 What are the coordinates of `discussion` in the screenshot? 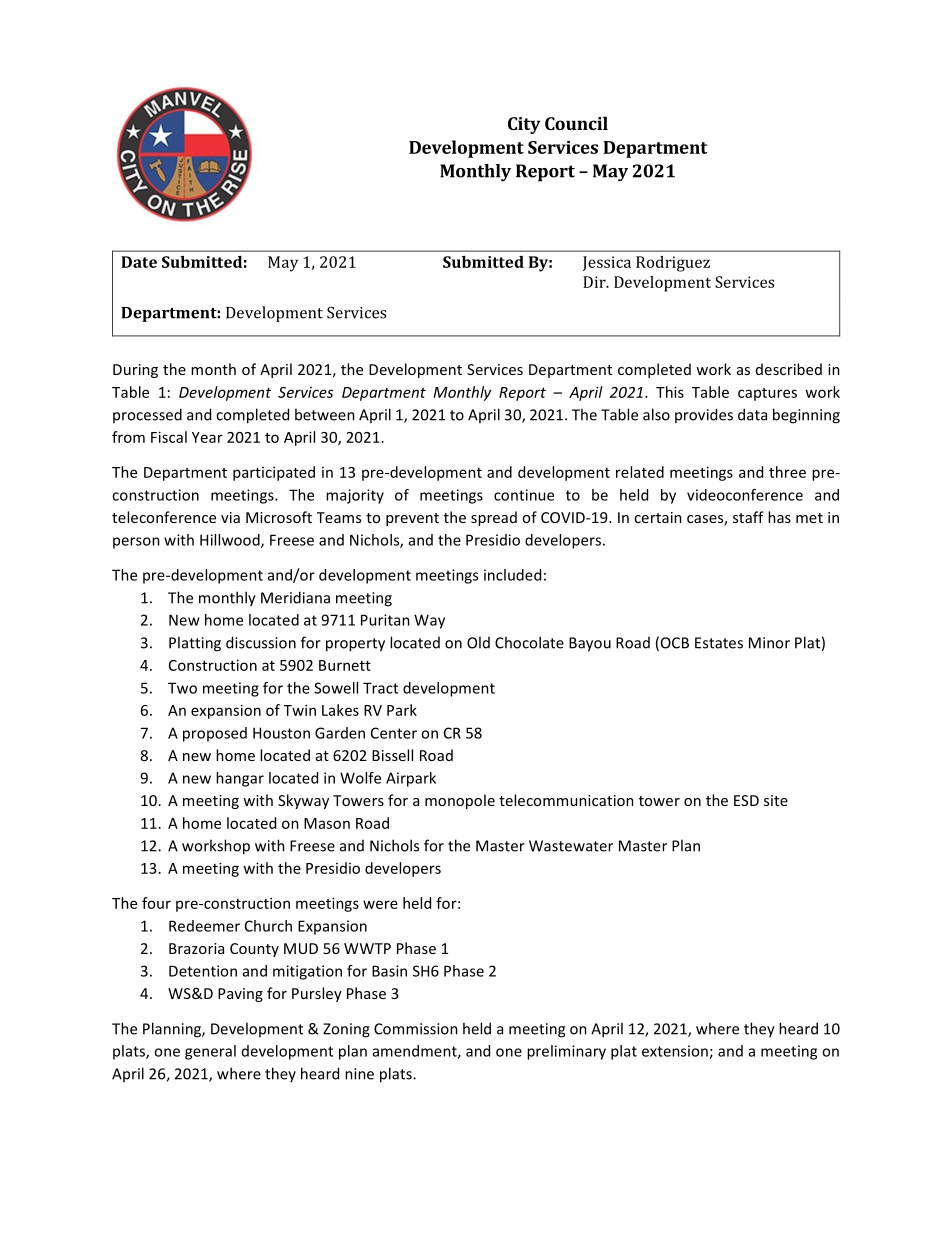 It's located at (261, 642).
